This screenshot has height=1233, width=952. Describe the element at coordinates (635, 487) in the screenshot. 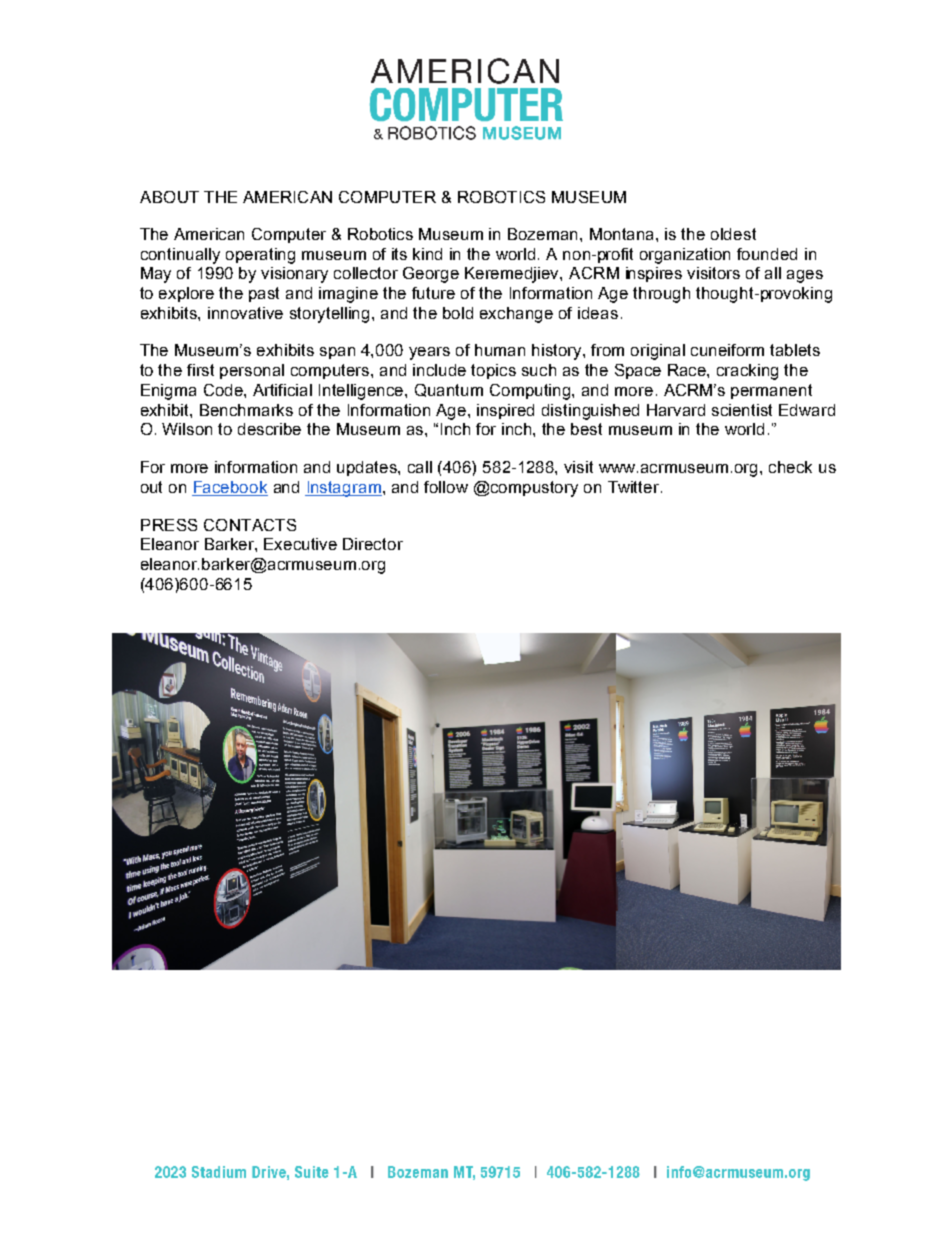

I see `Twitter` at that location.
